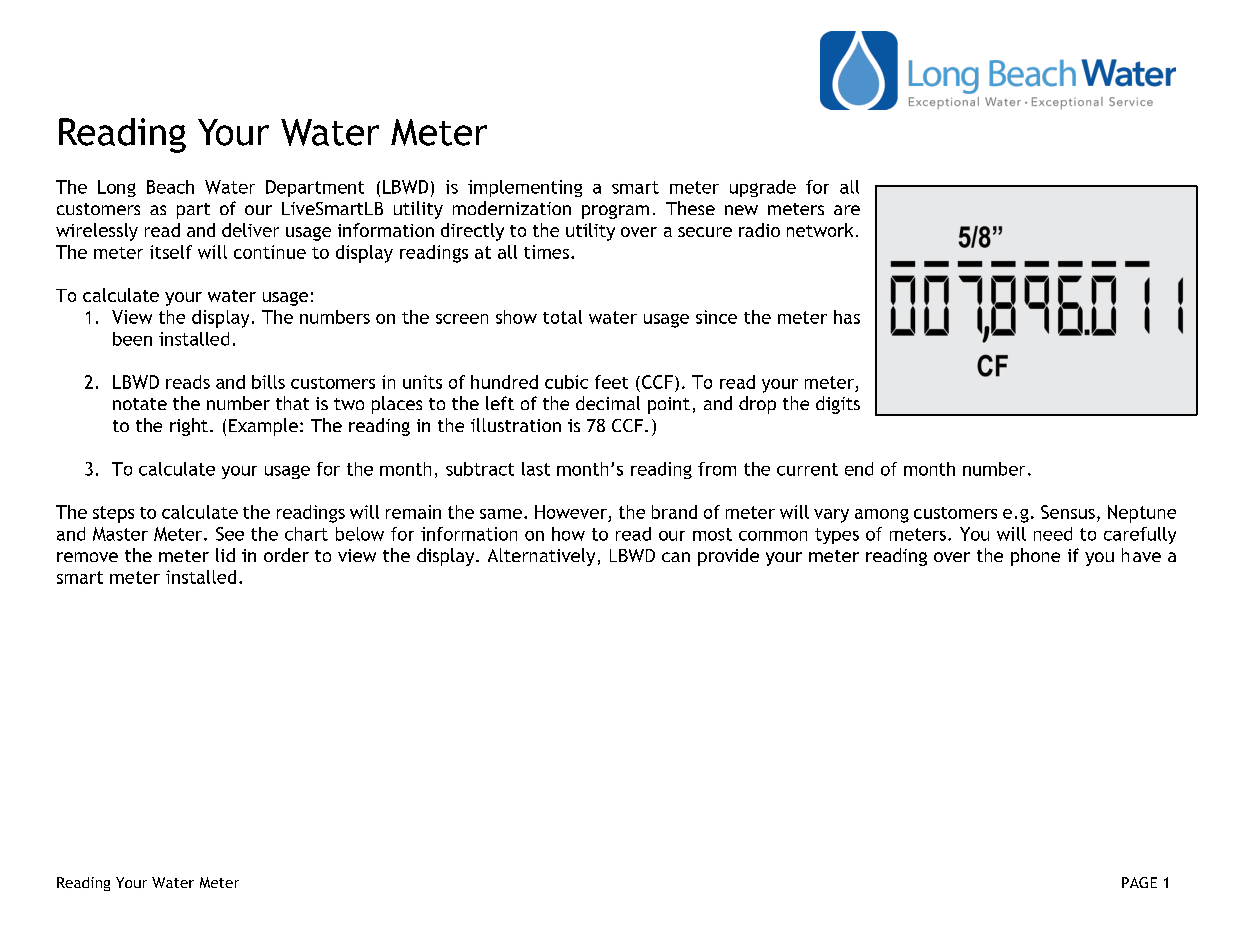 The image size is (1233, 952). I want to click on PAGE, so click(1139, 882).
